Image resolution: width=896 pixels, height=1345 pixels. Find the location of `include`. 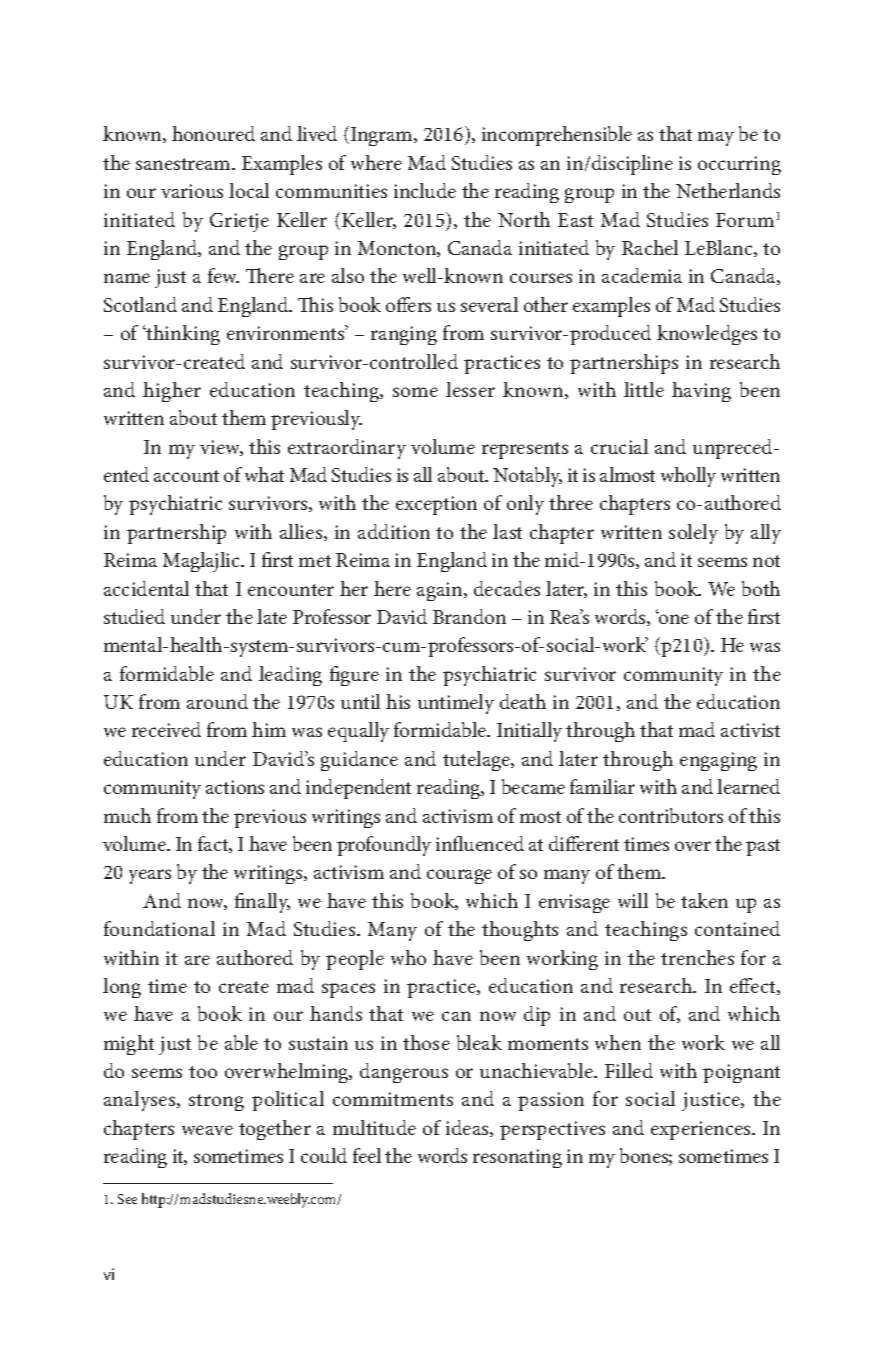

include is located at coordinates (425, 190).
